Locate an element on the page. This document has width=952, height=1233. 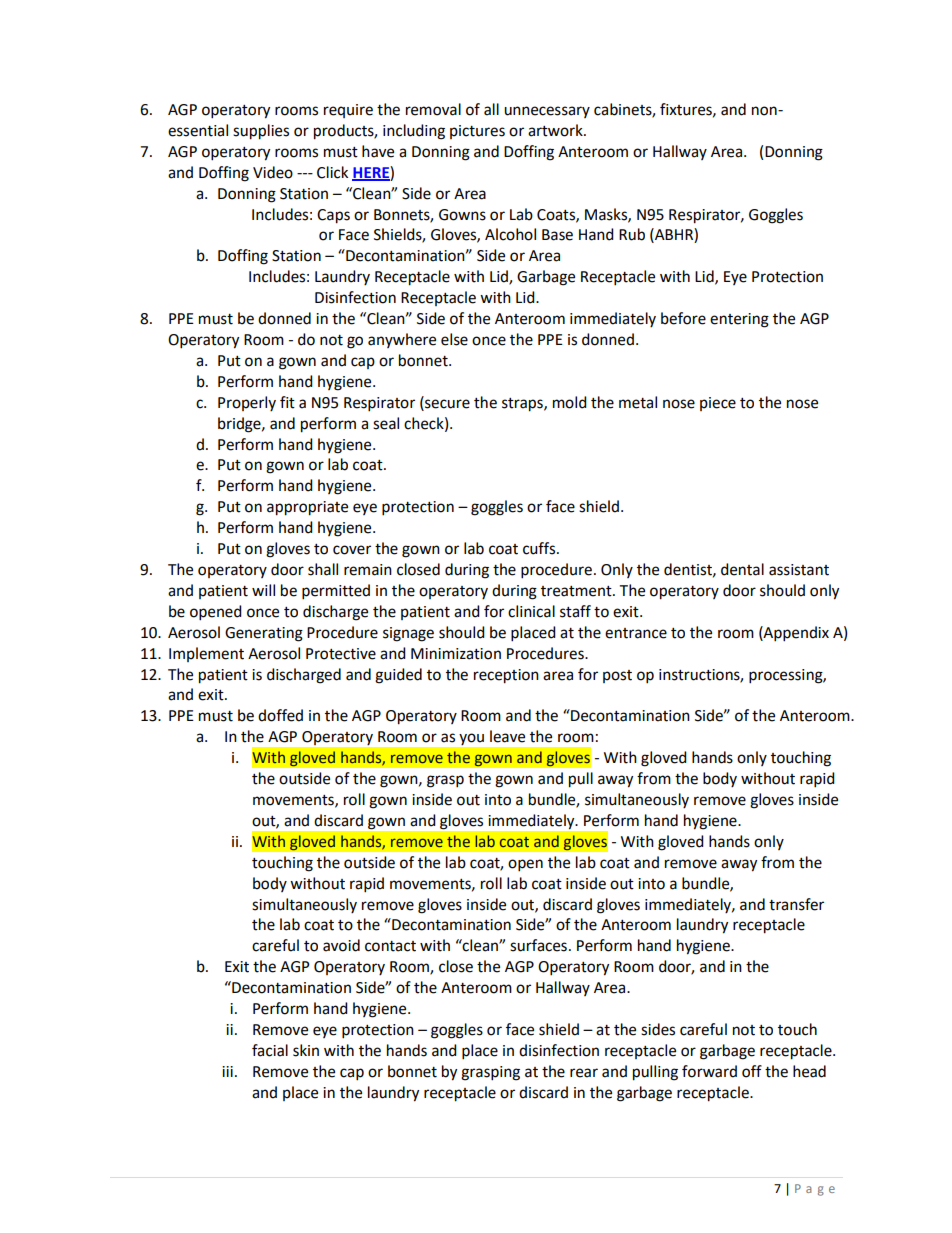
transfer is located at coordinates (796, 904).
